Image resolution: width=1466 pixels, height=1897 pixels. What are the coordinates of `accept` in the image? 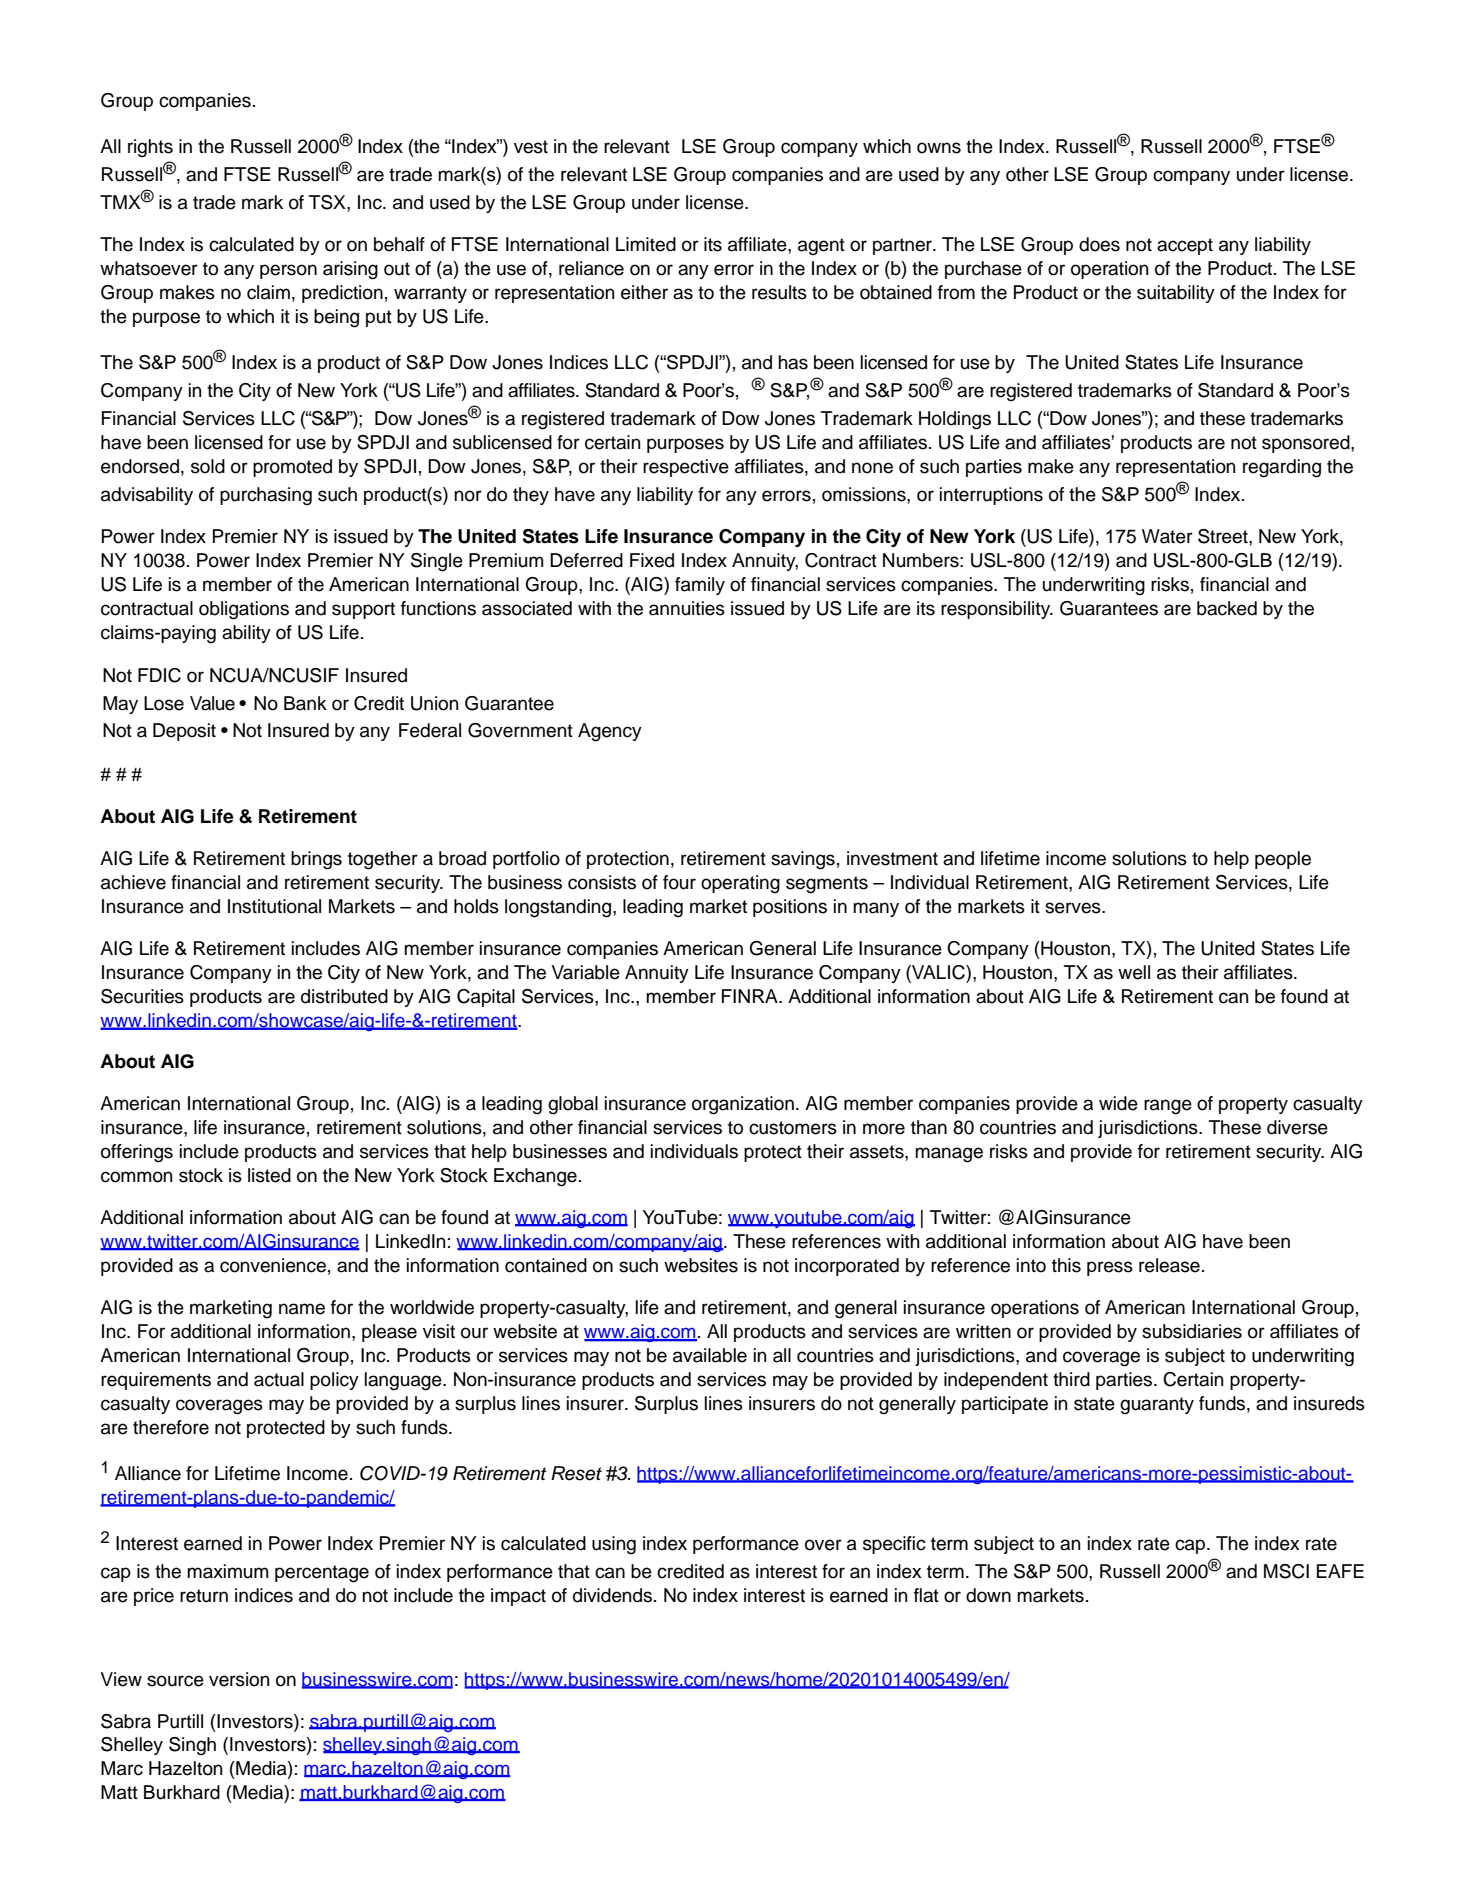 It's located at (1185, 246).
